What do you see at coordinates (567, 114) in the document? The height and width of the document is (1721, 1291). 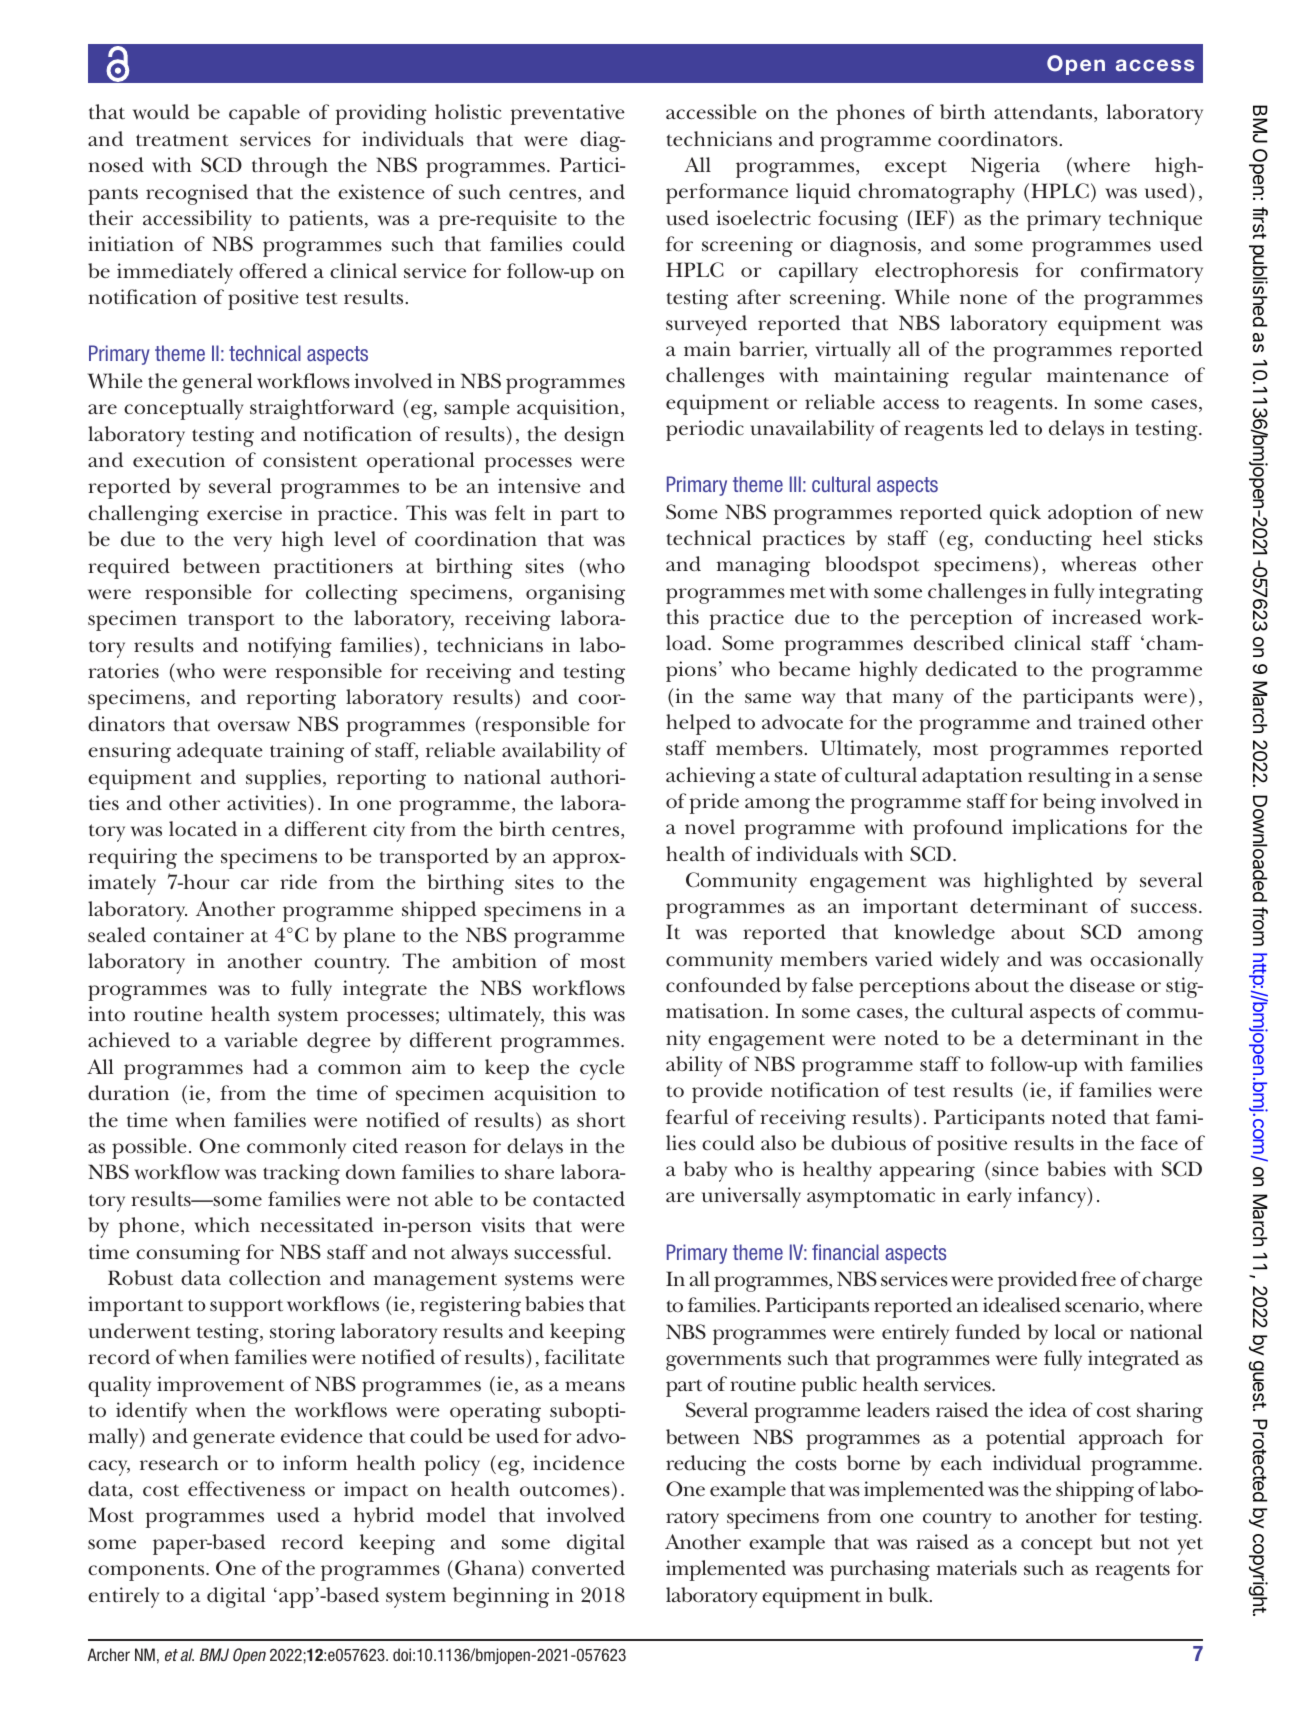 I see `preventative` at bounding box center [567, 114].
